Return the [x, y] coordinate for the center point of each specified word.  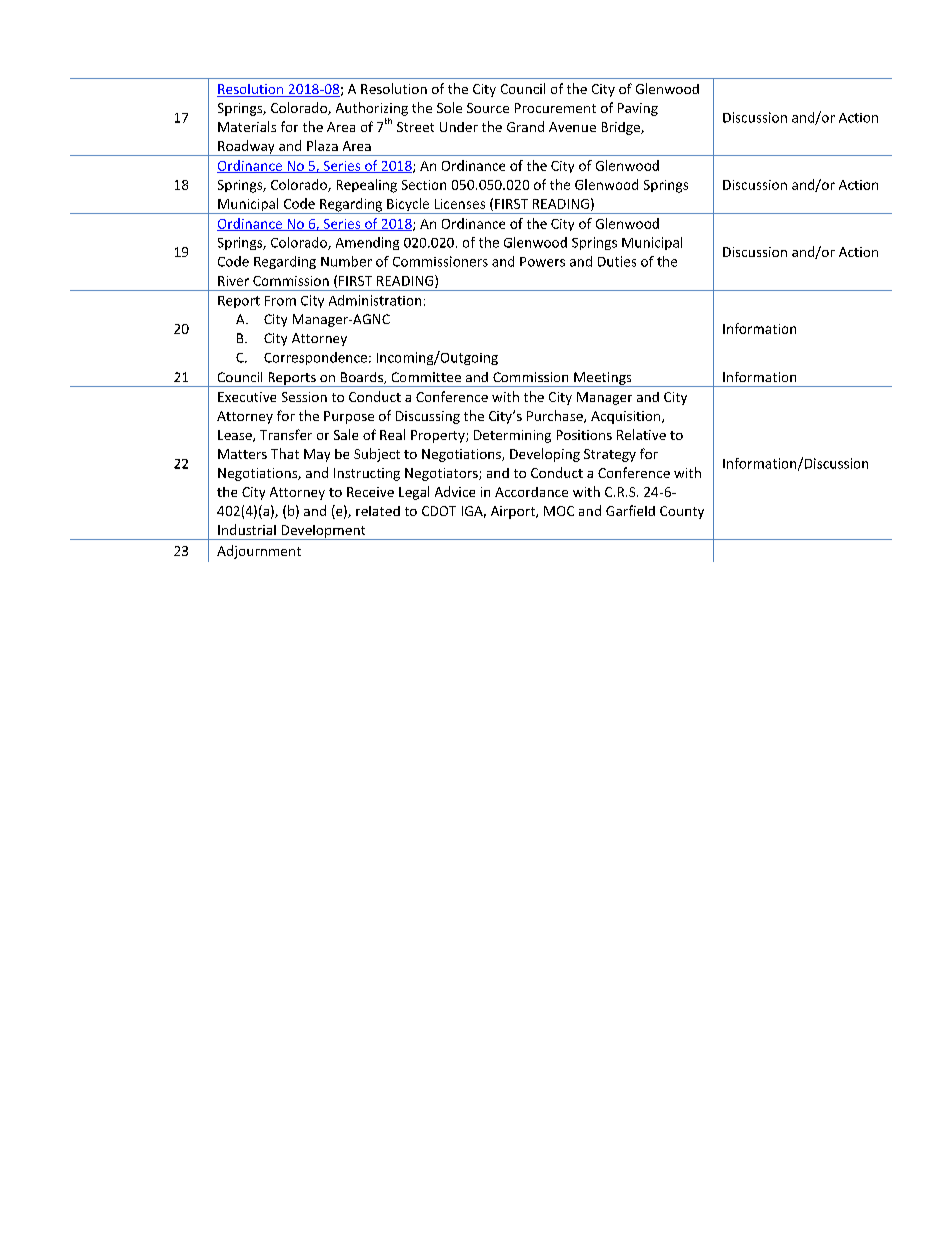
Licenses [460, 204]
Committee [426, 377]
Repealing [367, 186]
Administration [375, 300]
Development [323, 532]
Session [304, 397]
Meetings [603, 379]
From [280, 301]
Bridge [622, 128]
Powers [542, 262]
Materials [247, 126]
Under [459, 127]
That [285, 453]
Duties [617, 261]
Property [439, 436]
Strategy [610, 455]
